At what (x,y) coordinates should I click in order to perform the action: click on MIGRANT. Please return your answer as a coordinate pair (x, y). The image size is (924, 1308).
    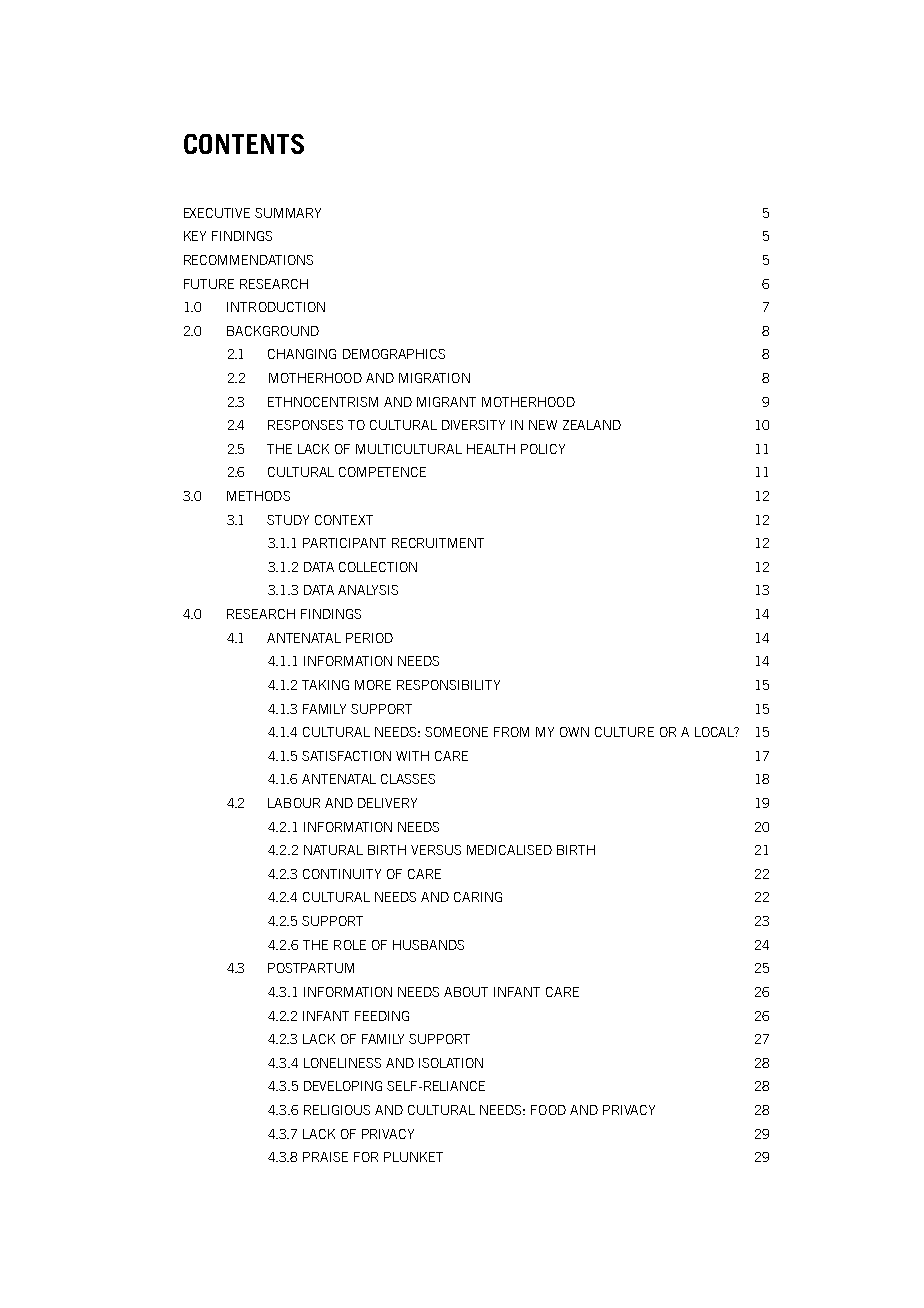
    Looking at the image, I should click on (446, 402).
